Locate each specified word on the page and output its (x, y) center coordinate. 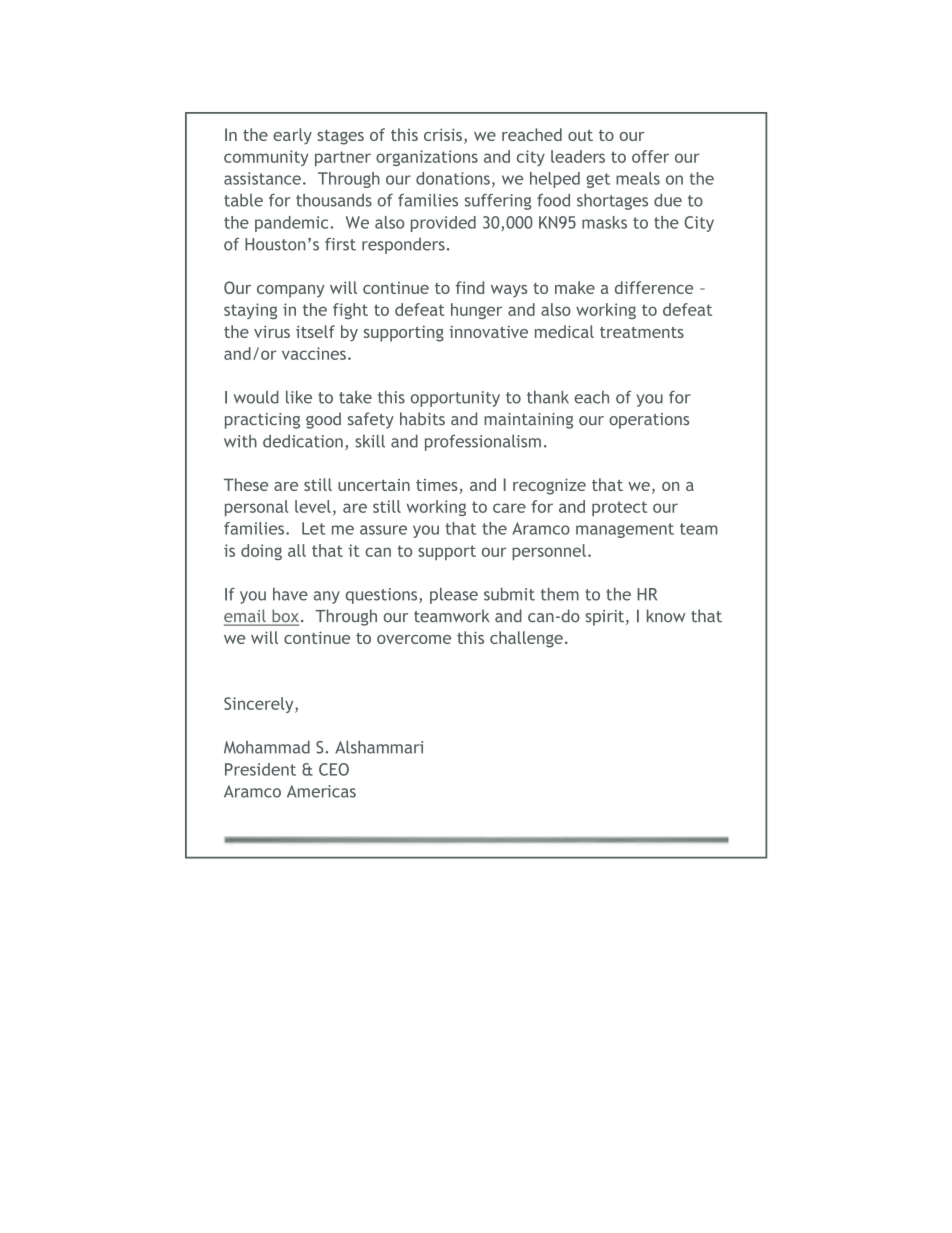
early (292, 136)
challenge (526, 639)
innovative (488, 331)
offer (650, 156)
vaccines (314, 353)
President (260, 769)
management (625, 530)
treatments (642, 332)
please (454, 596)
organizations (427, 158)
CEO (334, 769)
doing (261, 552)
